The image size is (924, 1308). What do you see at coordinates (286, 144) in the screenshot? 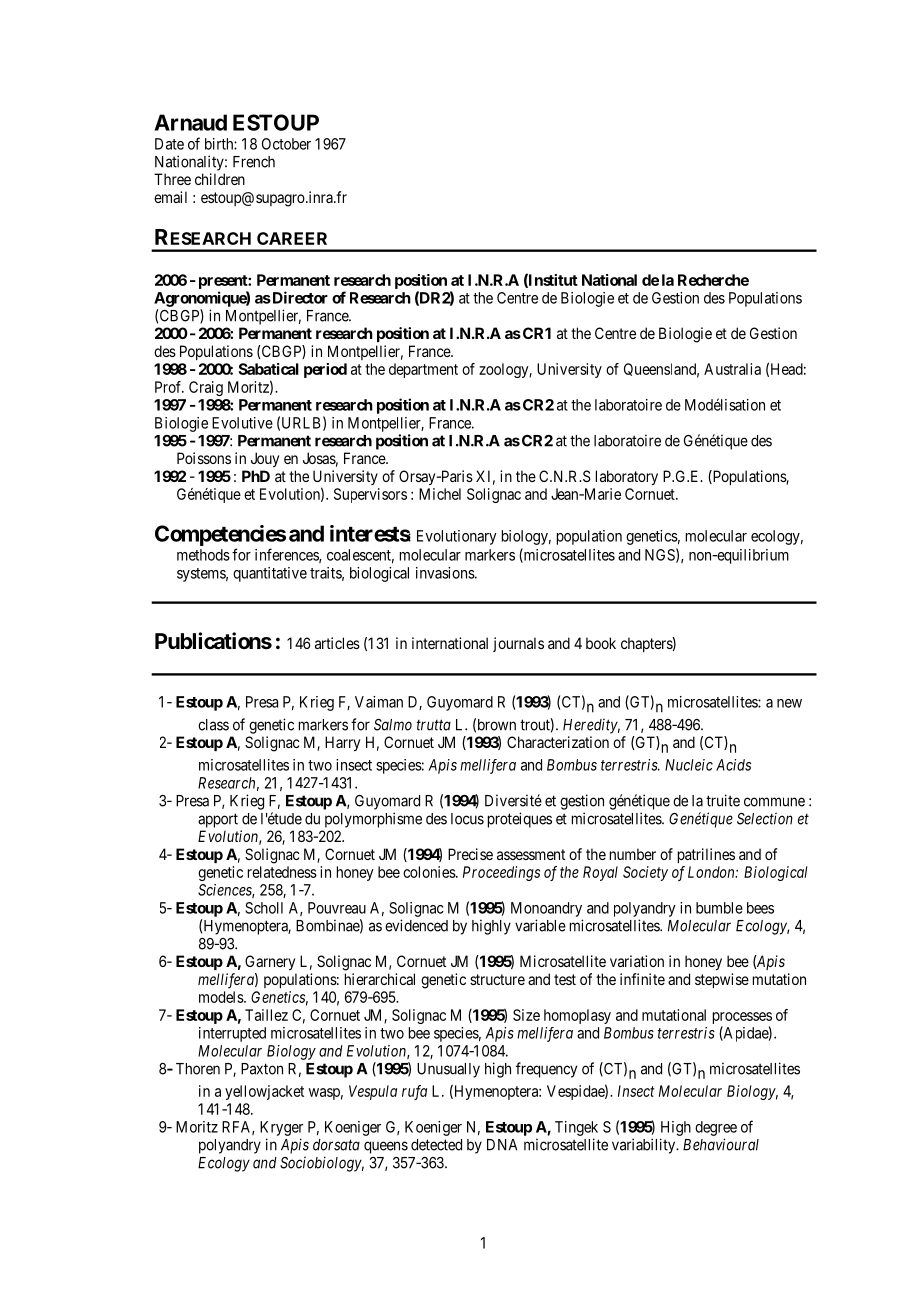
I see `October` at bounding box center [286, 144].
